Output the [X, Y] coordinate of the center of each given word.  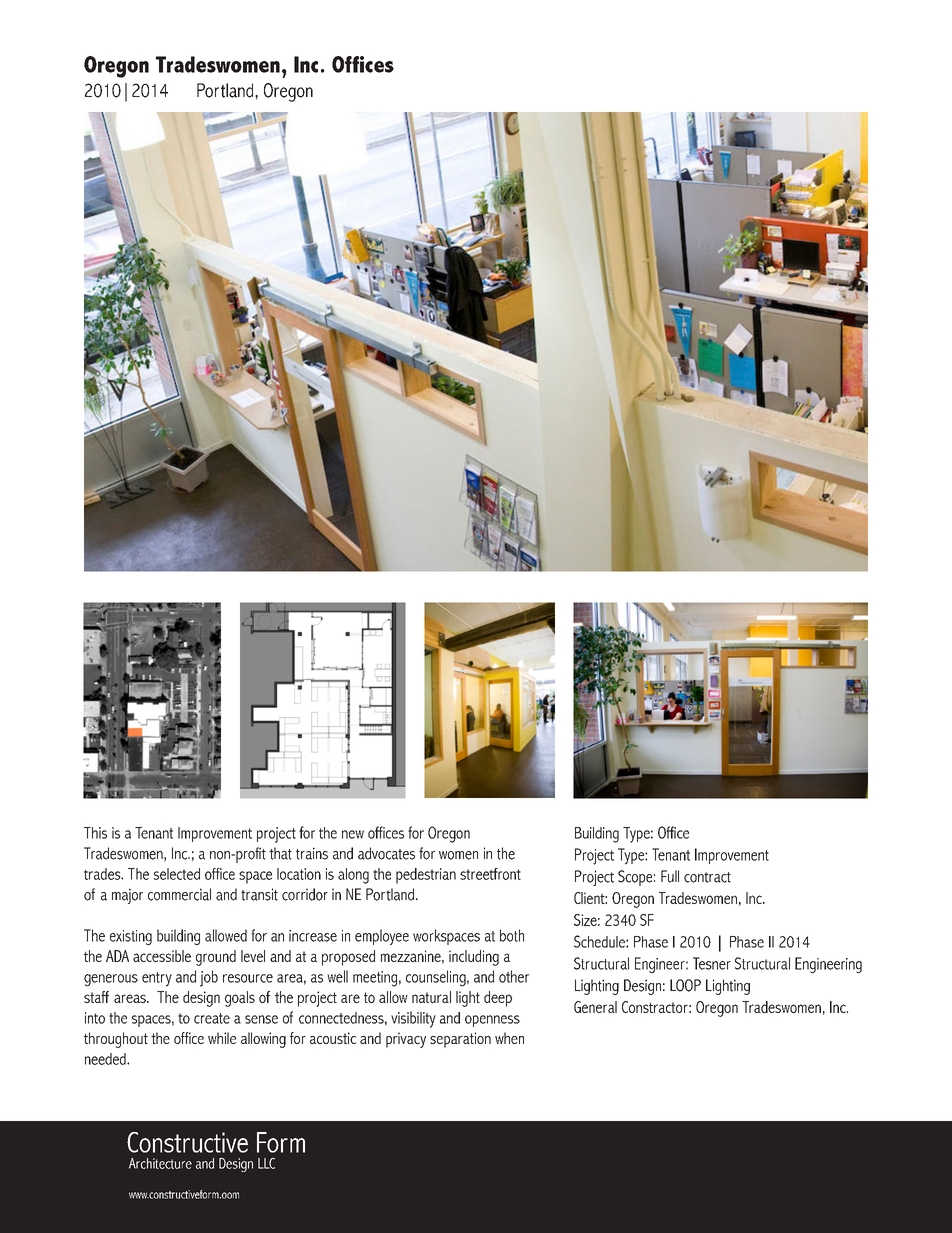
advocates [386, 853]
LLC [266, 1163]
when [509, 1038]
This [95, 833]
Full [670, 876]
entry [157, 979]
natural [431, 997]
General [595, 1007]
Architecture [160, 1163]
